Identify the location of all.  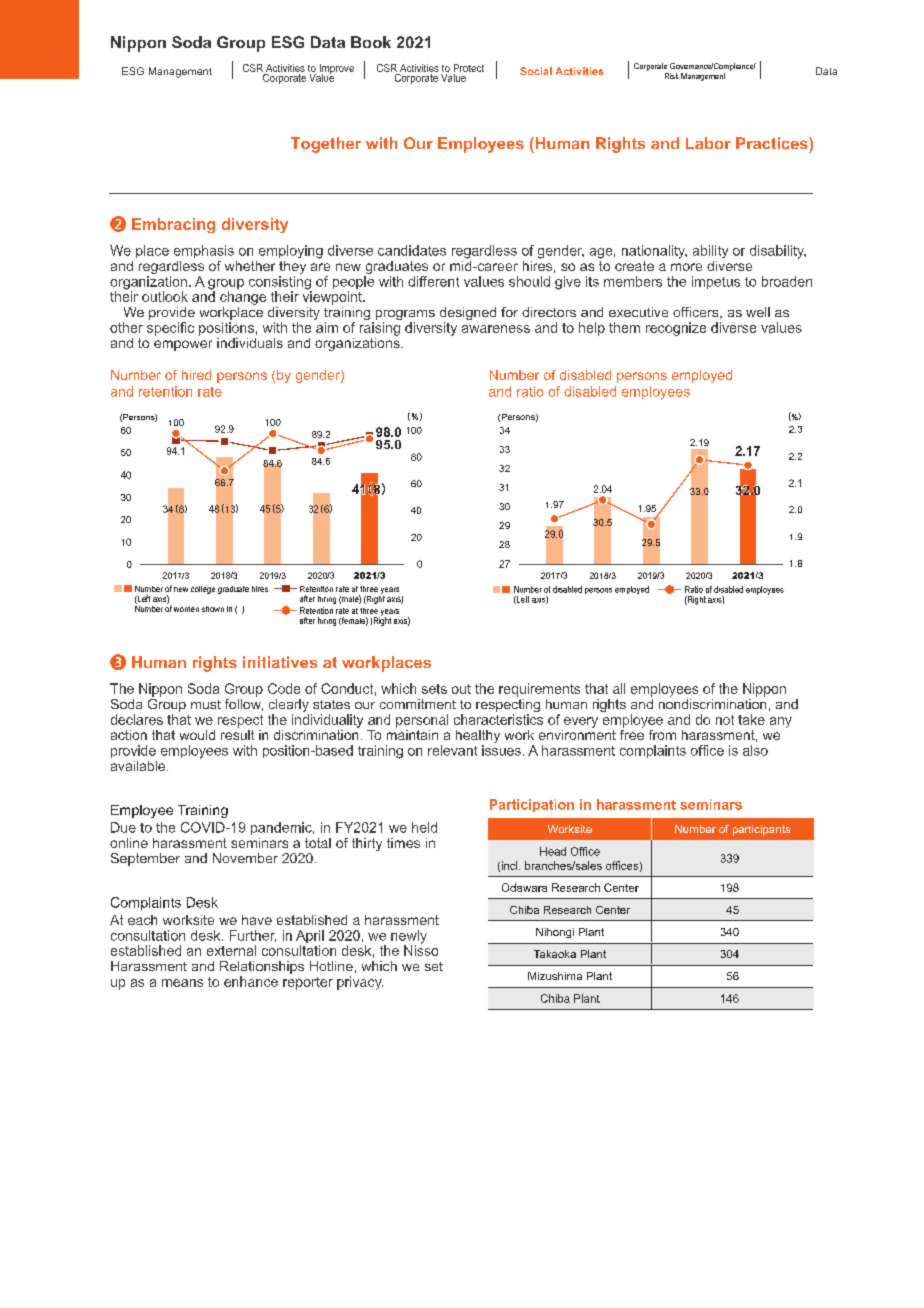
(619, 688).
